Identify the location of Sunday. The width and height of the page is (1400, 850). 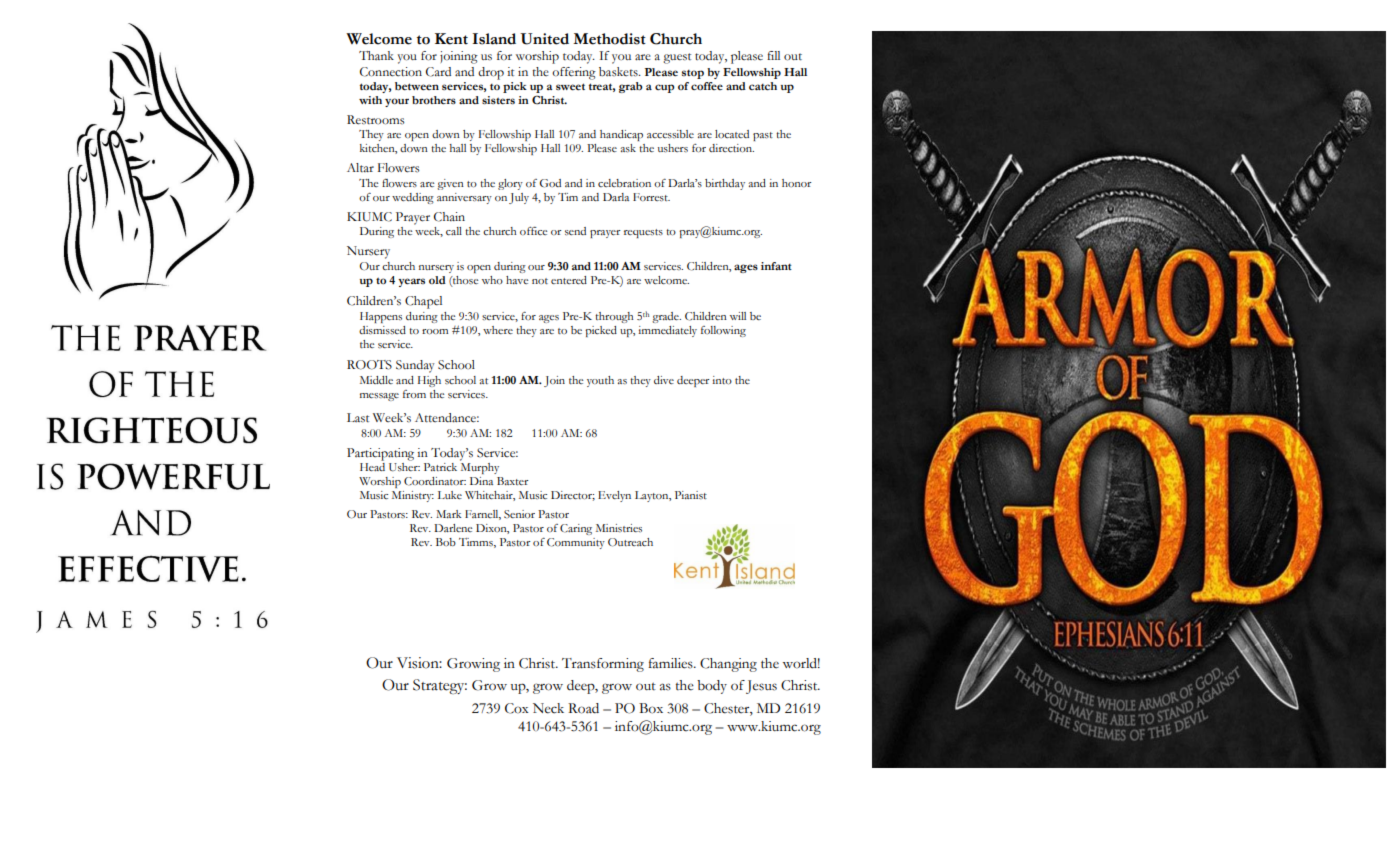
(415, 366).
